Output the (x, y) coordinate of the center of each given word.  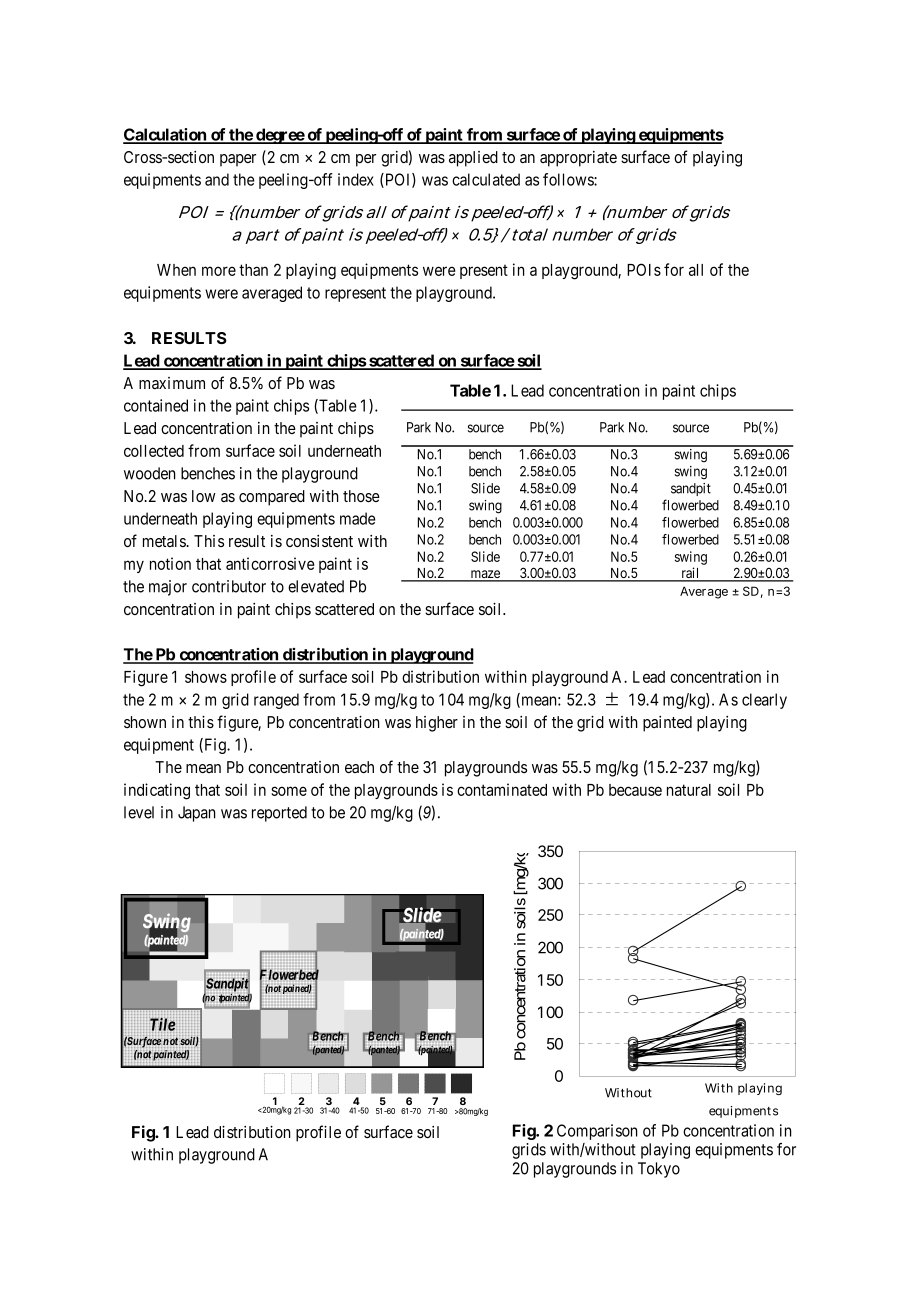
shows (206, 677)
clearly (764, 701)
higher (437, 724)
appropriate (578, 159)
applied (473, 159)
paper (238, 160)
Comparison (597, 1132)
